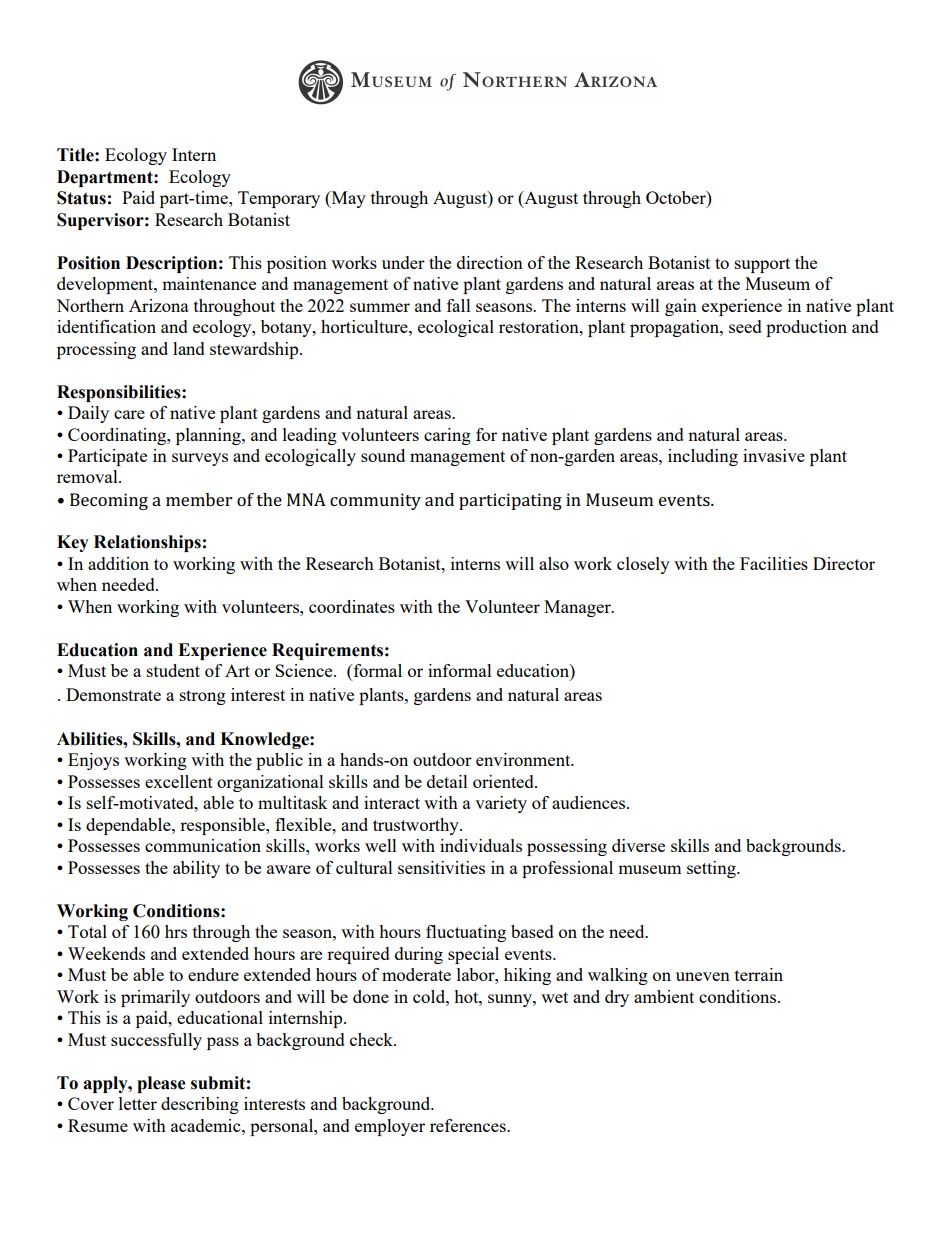 This image has width=952, height=1233. What do you see at coordinates (161, 1084) in the image?
I see `please` at bounding box center [161, 1084].
